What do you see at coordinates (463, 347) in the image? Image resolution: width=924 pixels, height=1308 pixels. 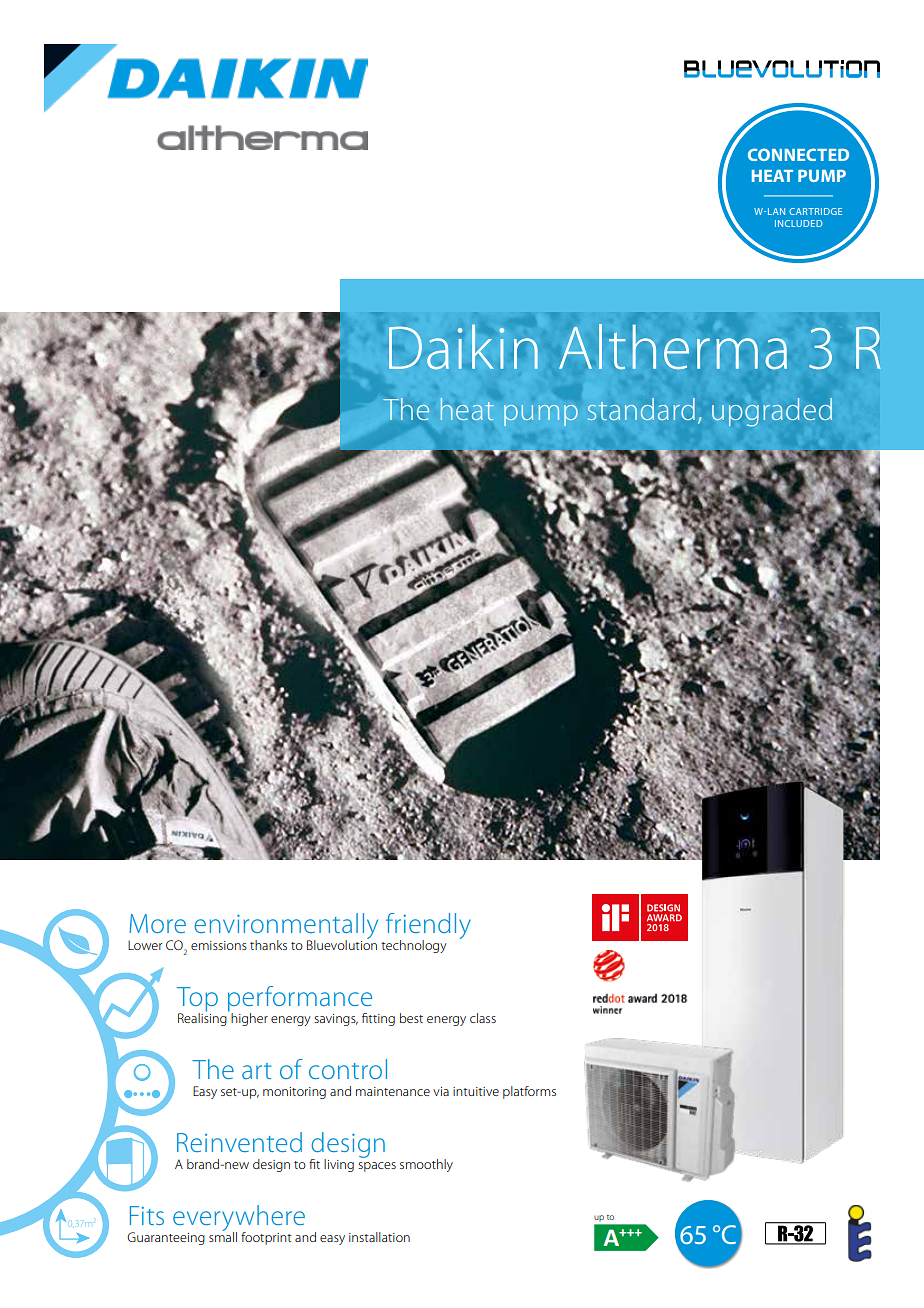 I see `Daikin` at bounding box center [463, 347].
